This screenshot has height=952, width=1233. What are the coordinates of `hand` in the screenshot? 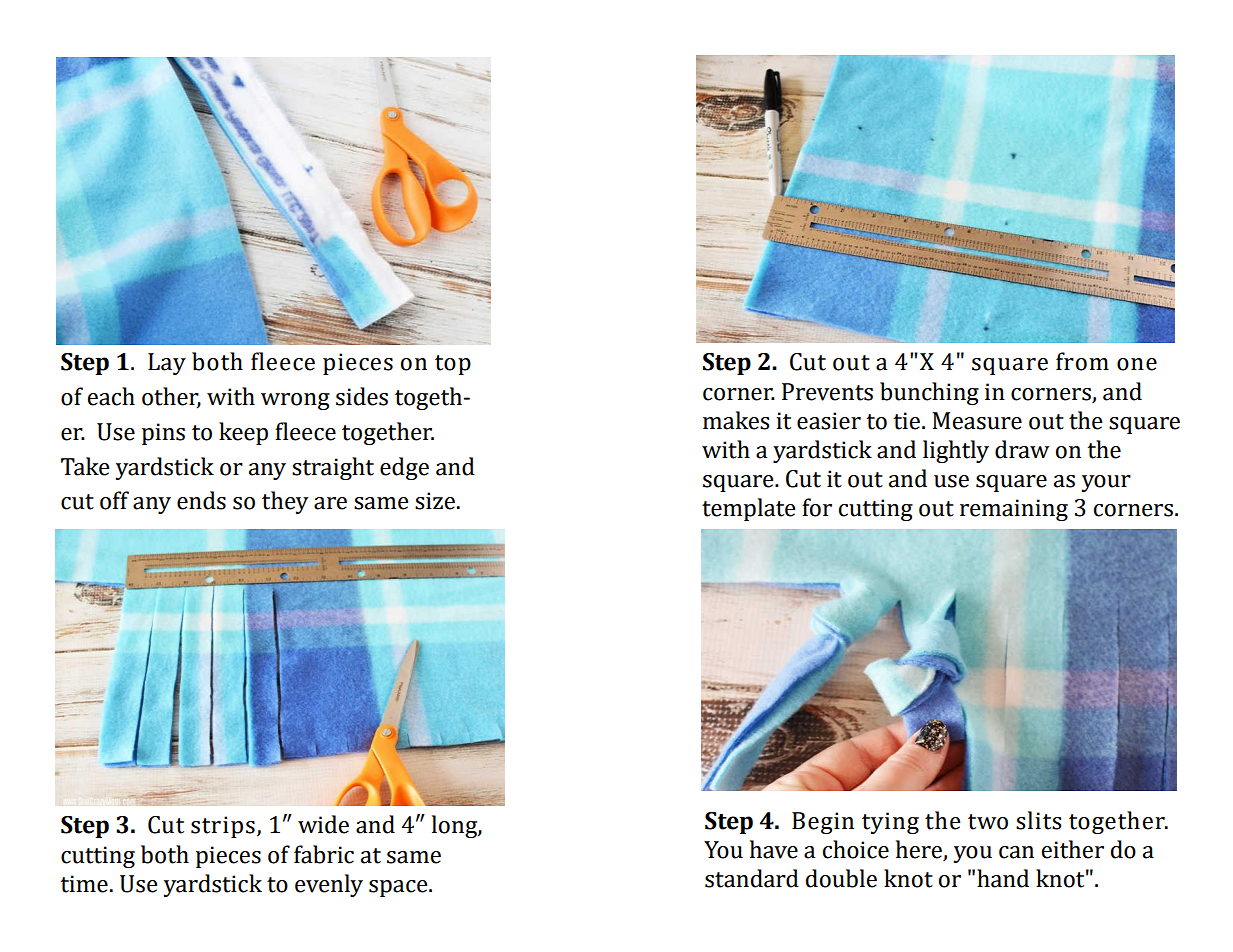 It's located at (1003, 878).
